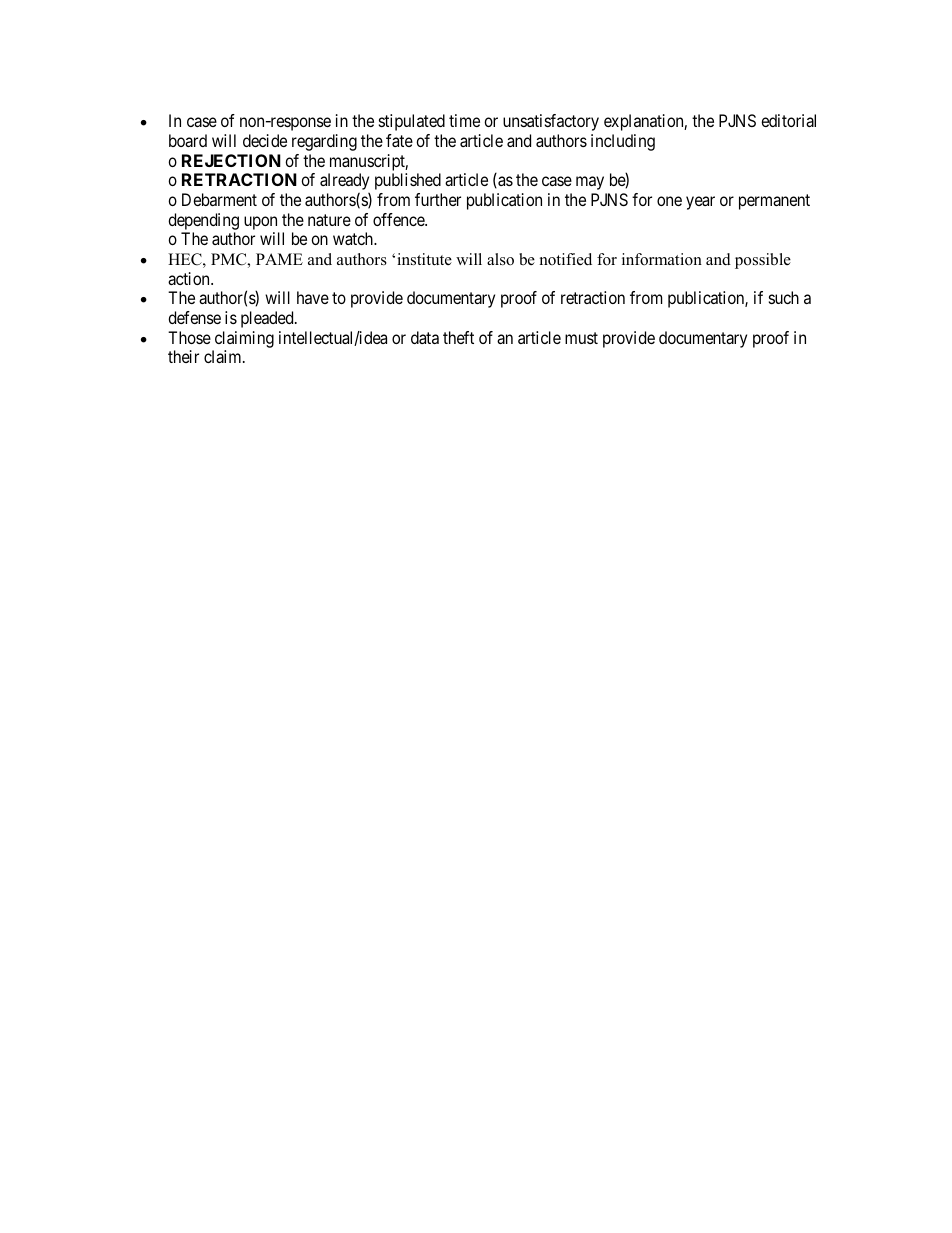 The width and height of the image is (952, 1233). I want to click on decide, so click(265, 140).
